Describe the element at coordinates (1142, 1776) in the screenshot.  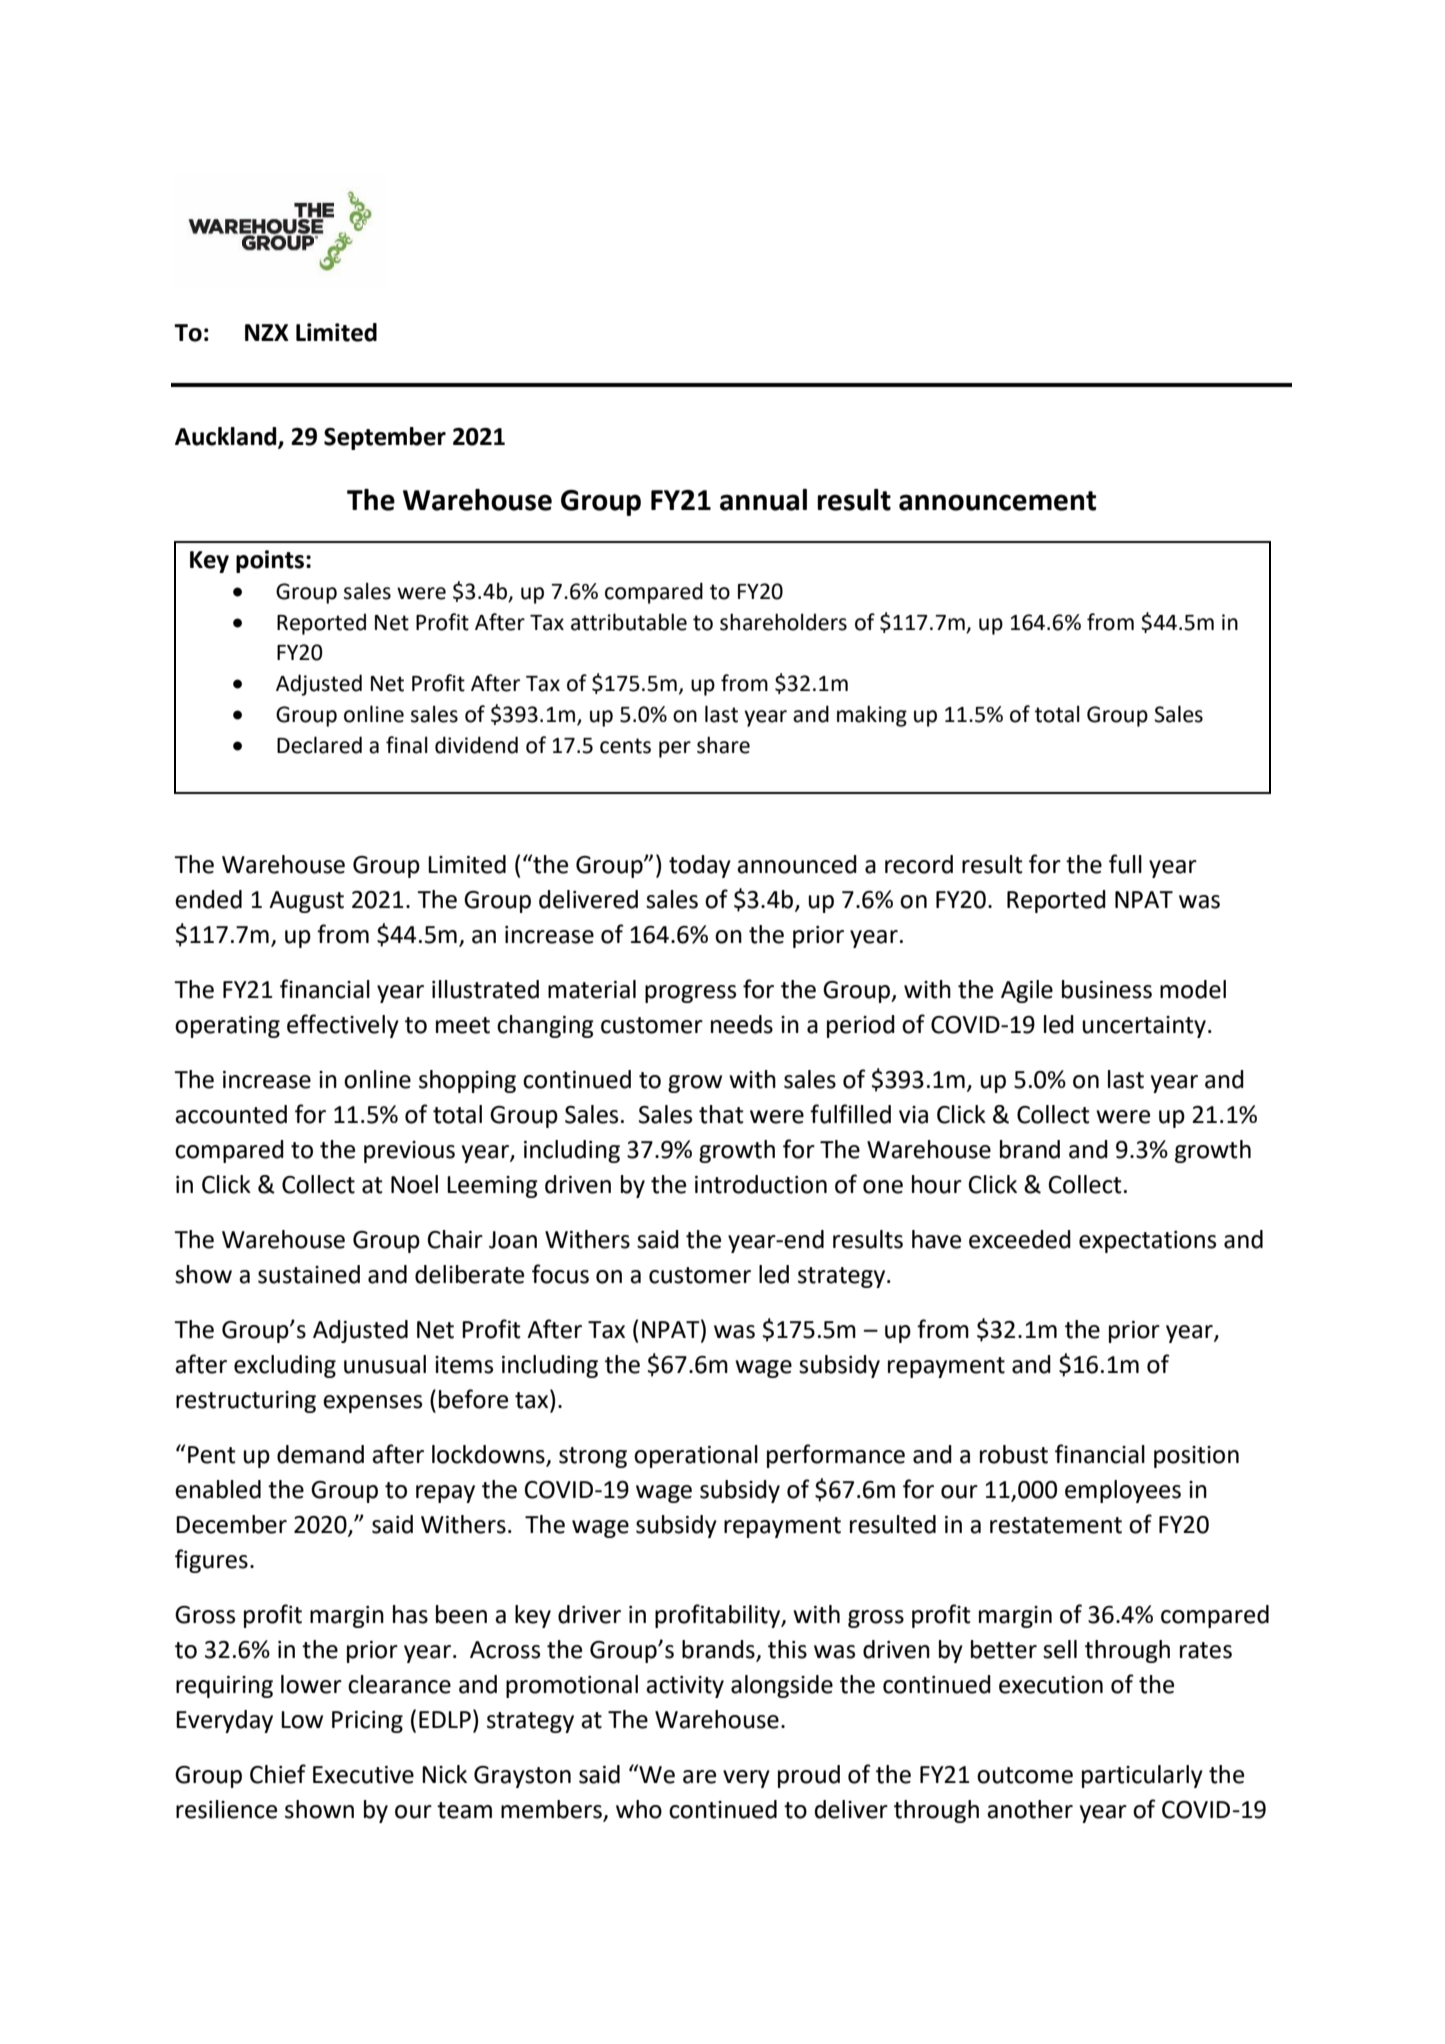
I see `particularly` at that location.
